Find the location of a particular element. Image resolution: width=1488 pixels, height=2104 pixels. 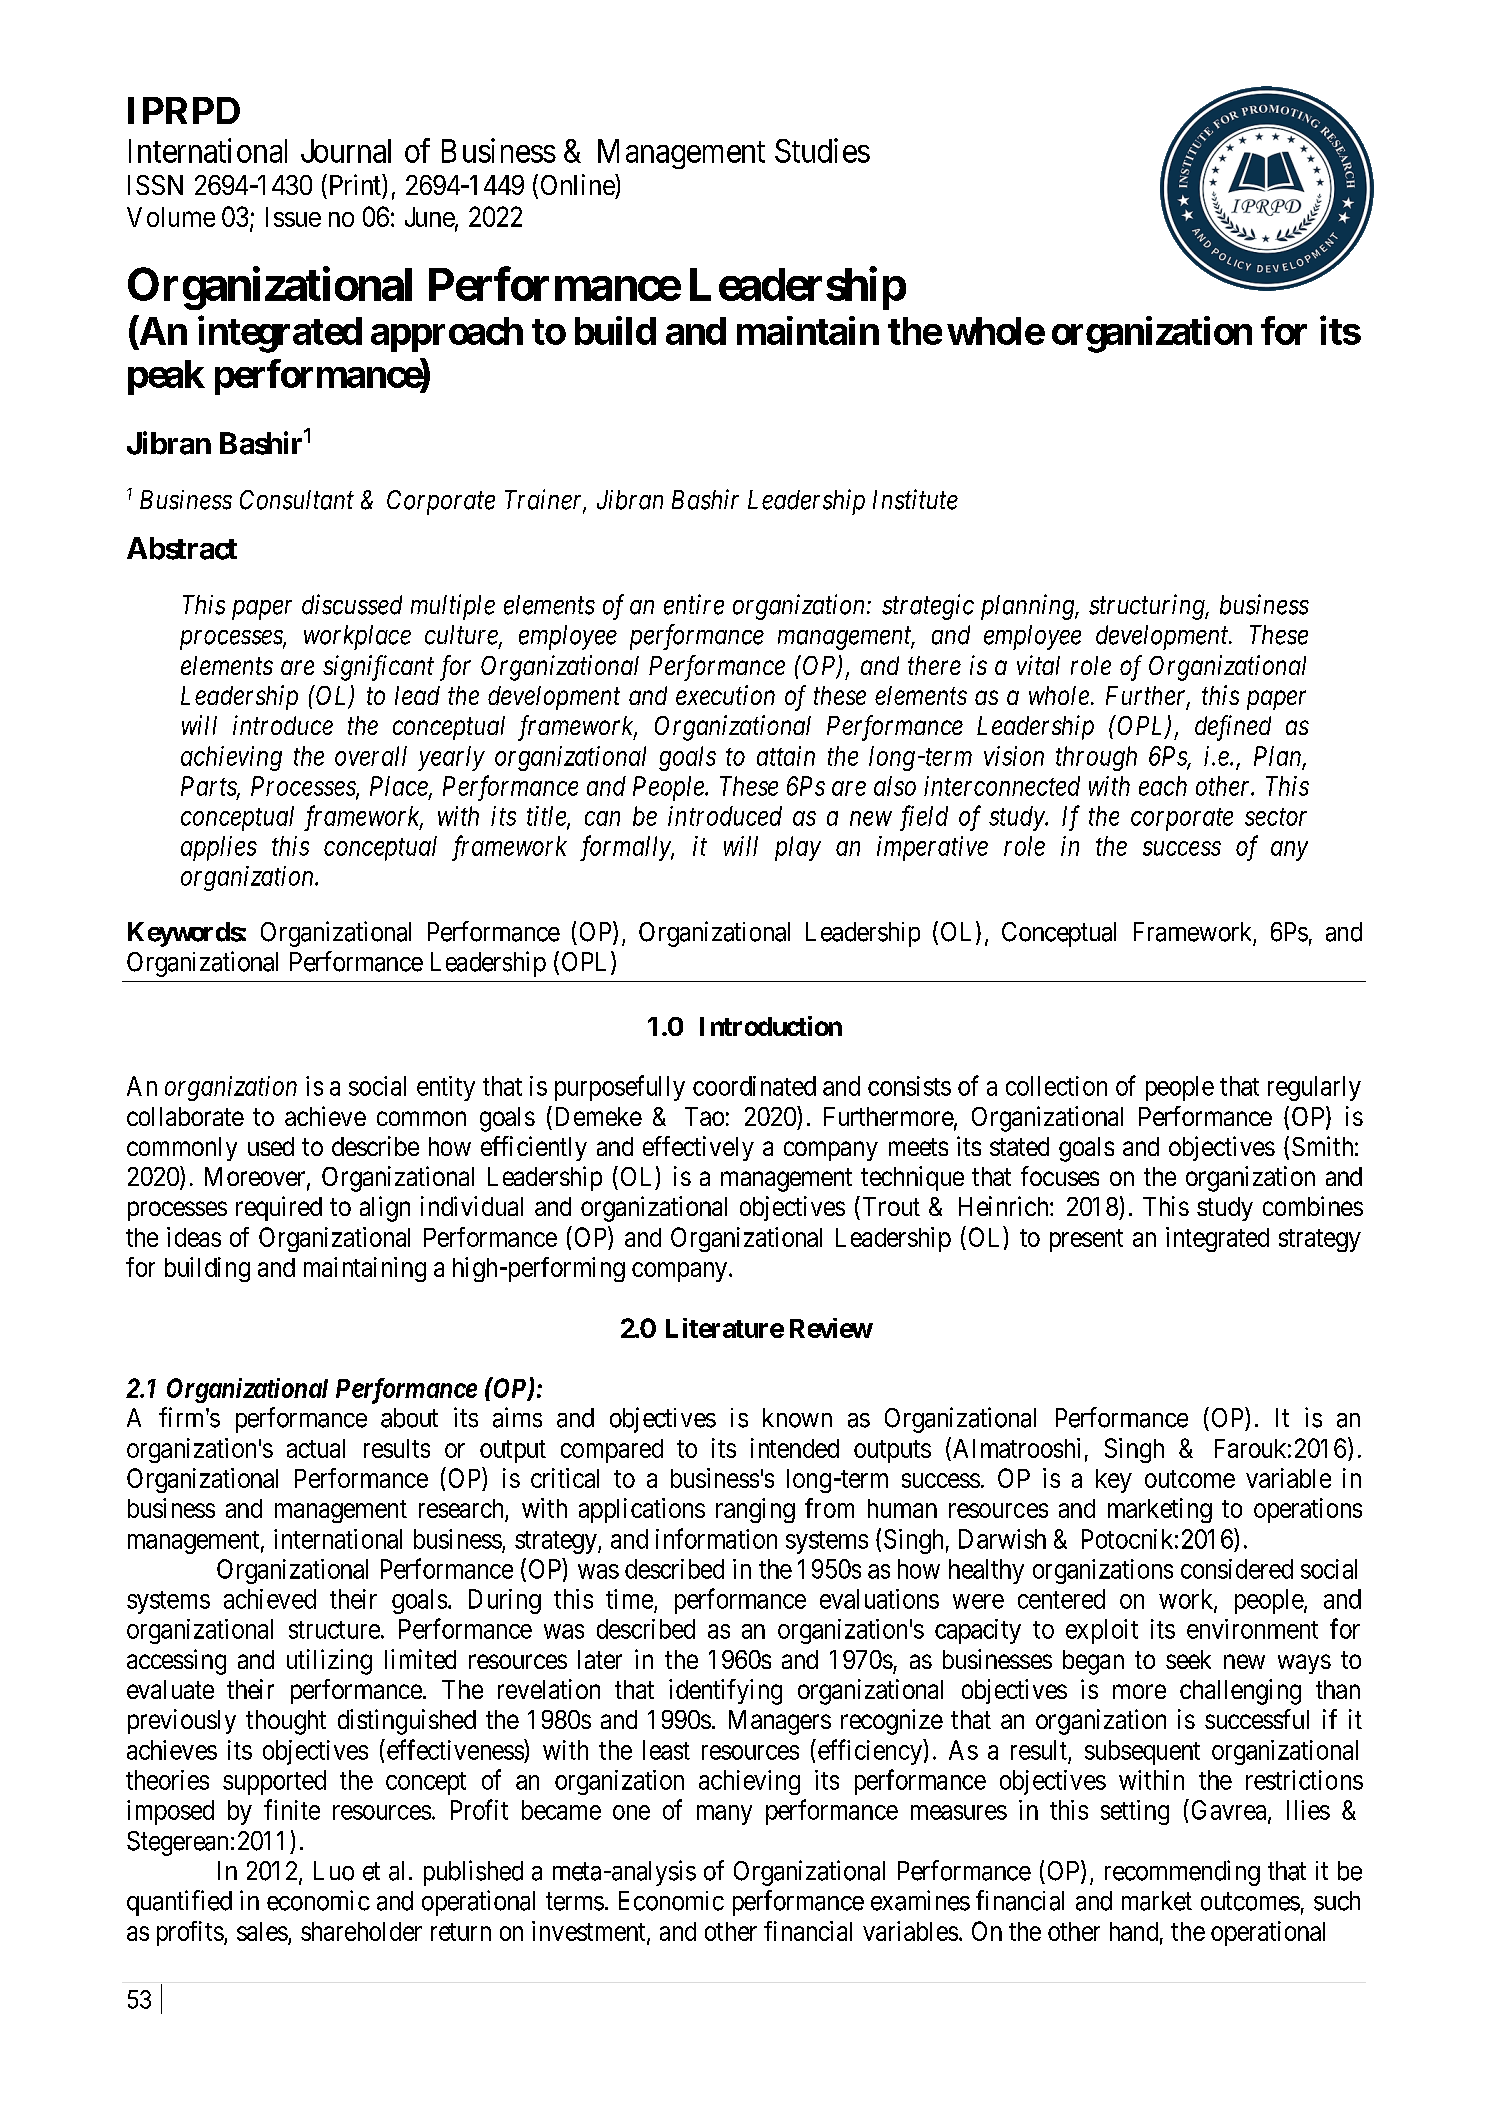

Introduction is located at coordinates (771, 1026).
